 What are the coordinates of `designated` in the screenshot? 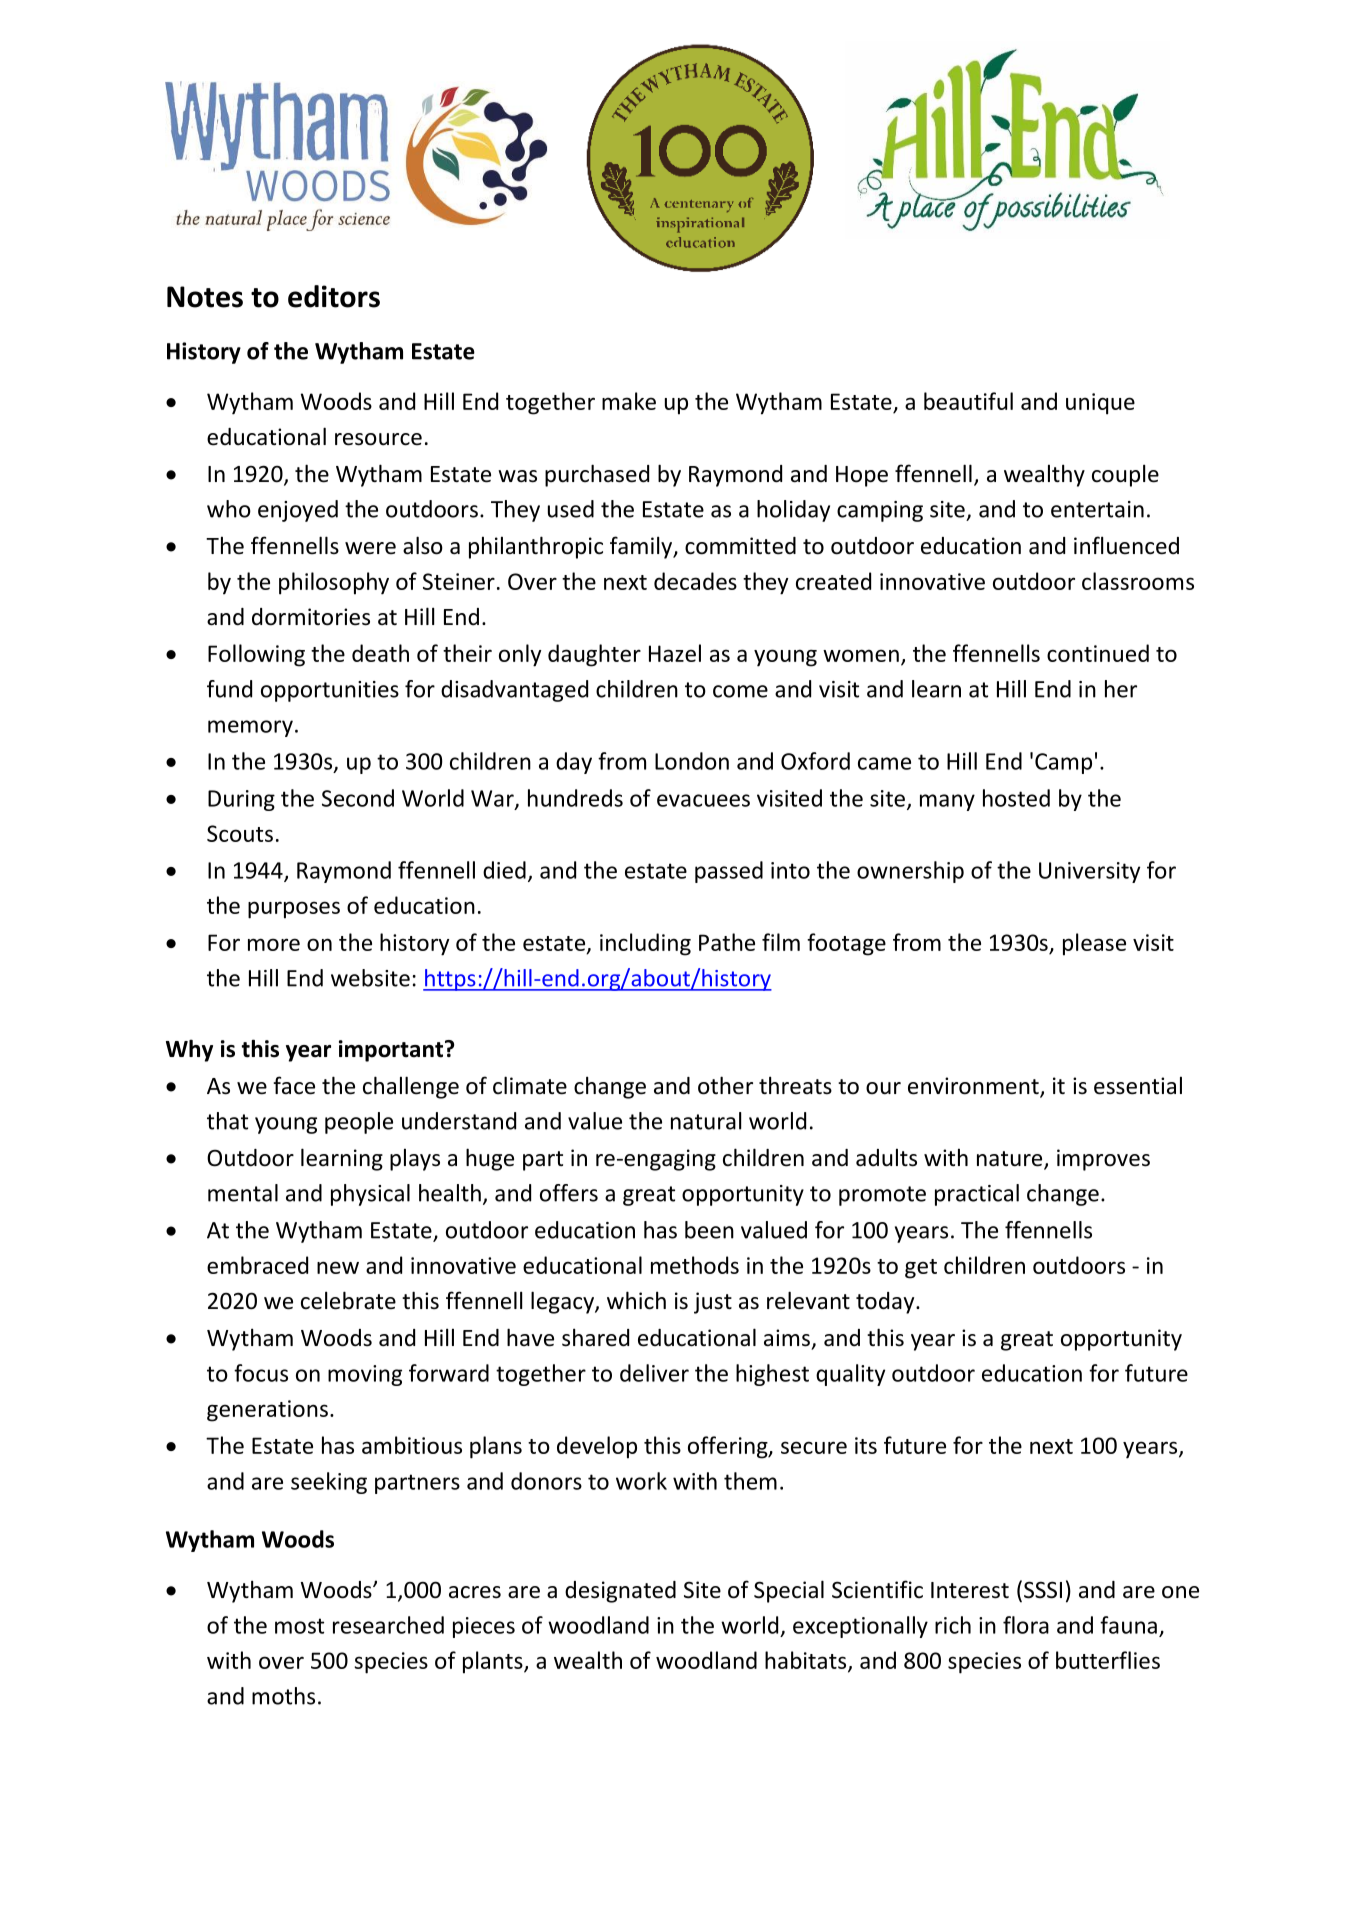 It's located at (620, 1592).
